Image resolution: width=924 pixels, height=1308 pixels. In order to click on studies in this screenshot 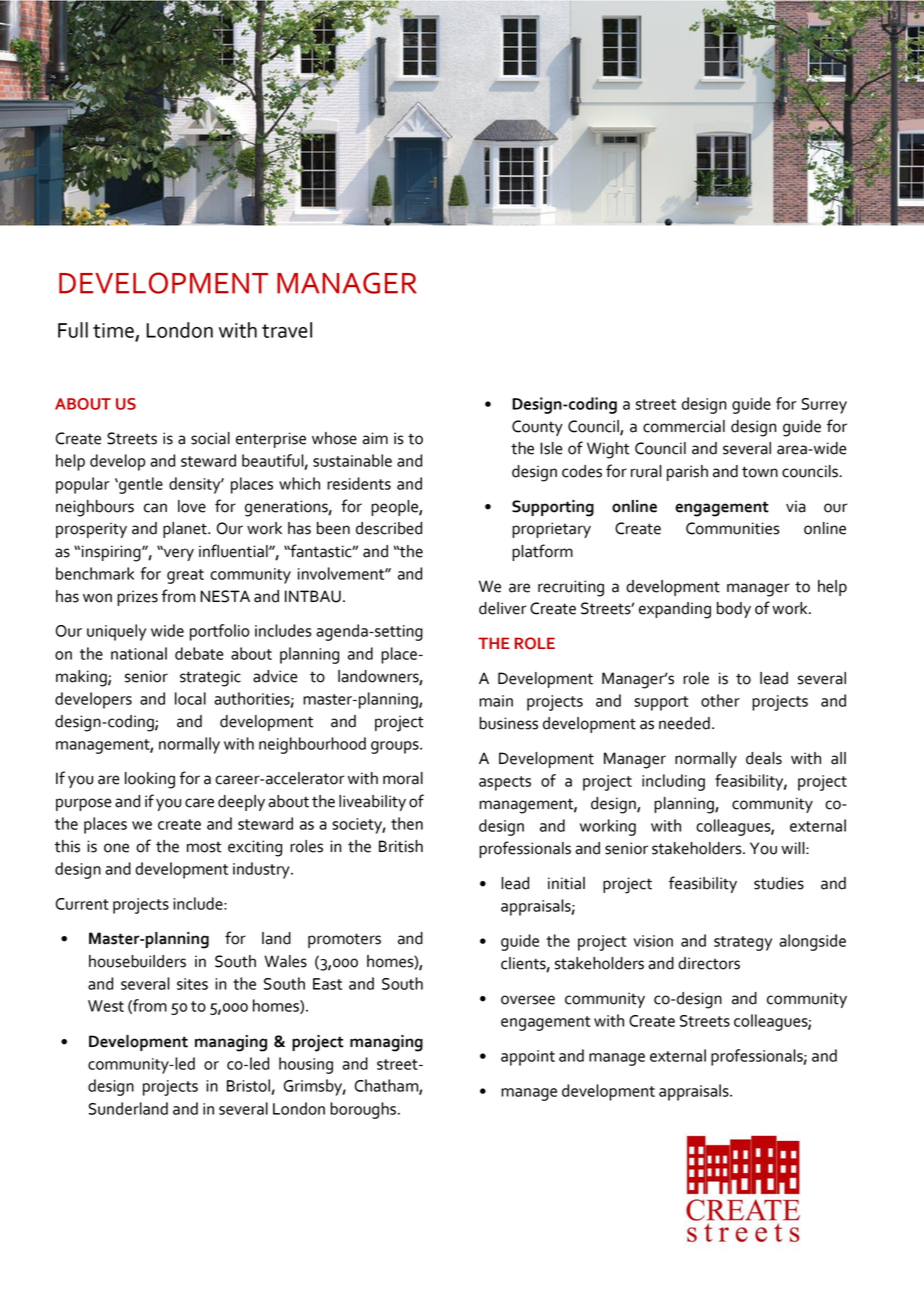, I will do `click(779, 883)`.
